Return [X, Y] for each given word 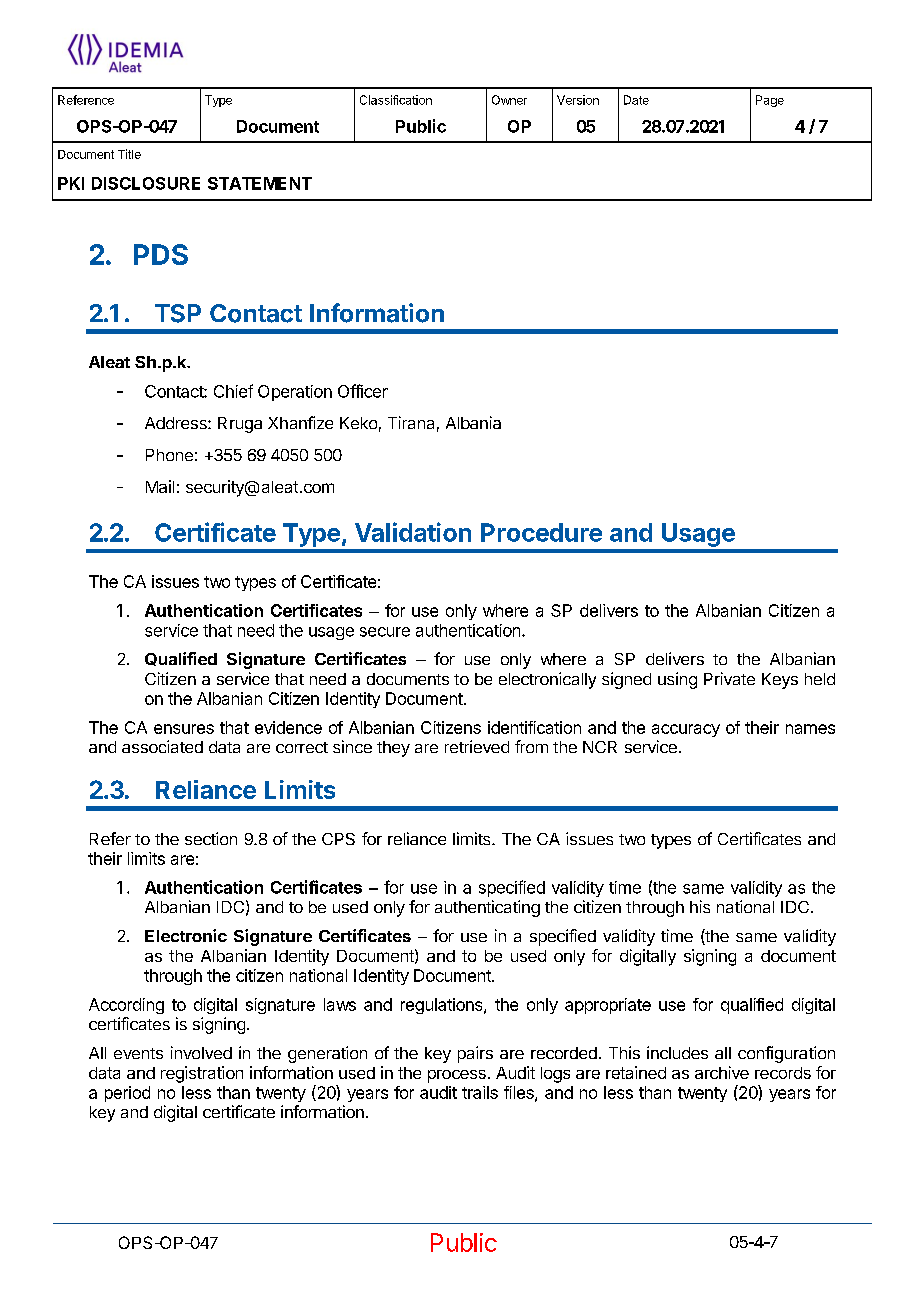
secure [385, 632]
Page [770, 101]
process [457, 1076]
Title [129, 154]
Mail [160, 486]
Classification [396, 100]
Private [729, 678]
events [138, 1053]
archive [722, 1072]
